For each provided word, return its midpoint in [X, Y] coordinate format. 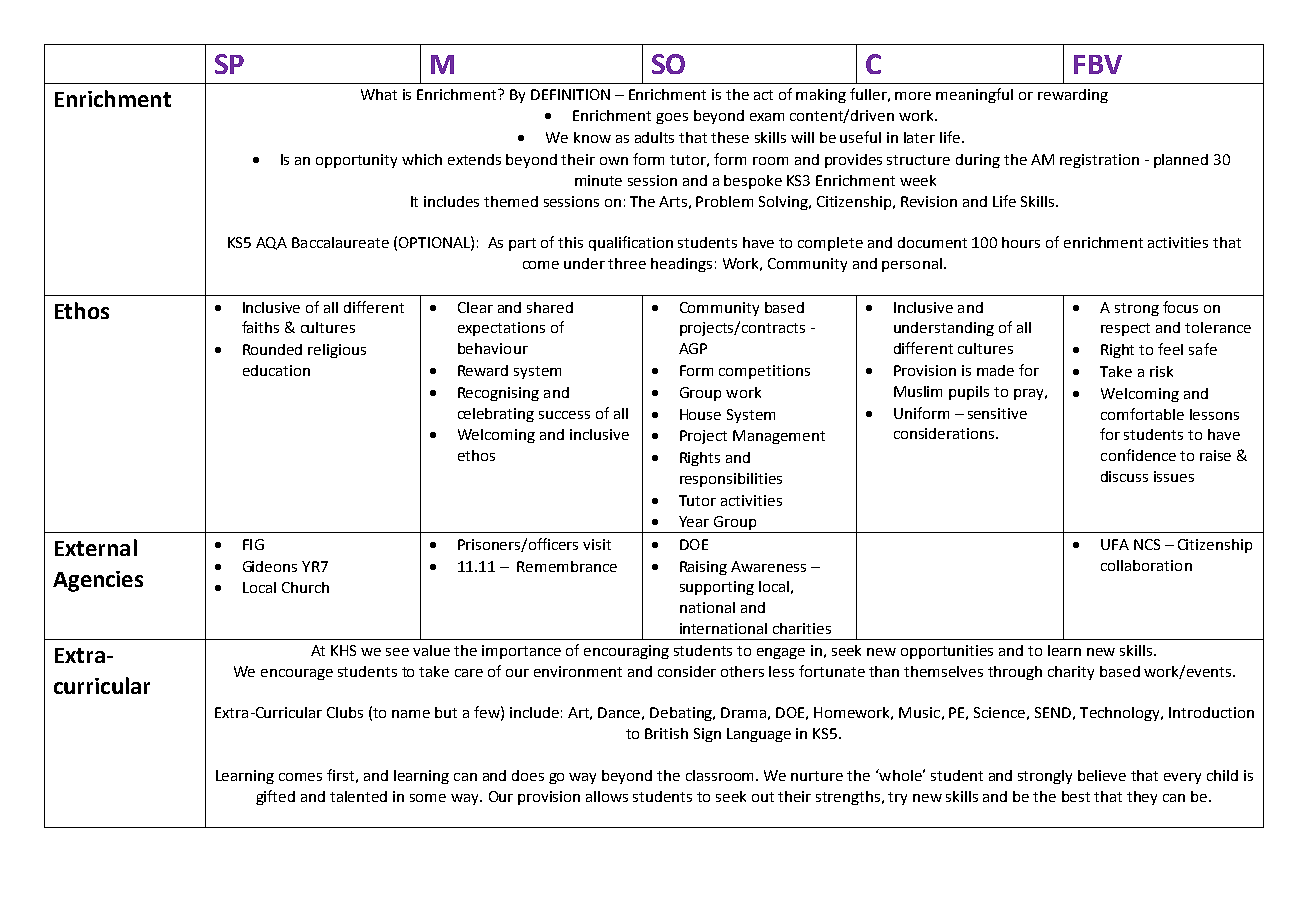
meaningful [974, 95]
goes [672, 118]
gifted [275, 797]
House [700, 414]
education [276, 370]
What [379, 94]
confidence [1138, 455]
